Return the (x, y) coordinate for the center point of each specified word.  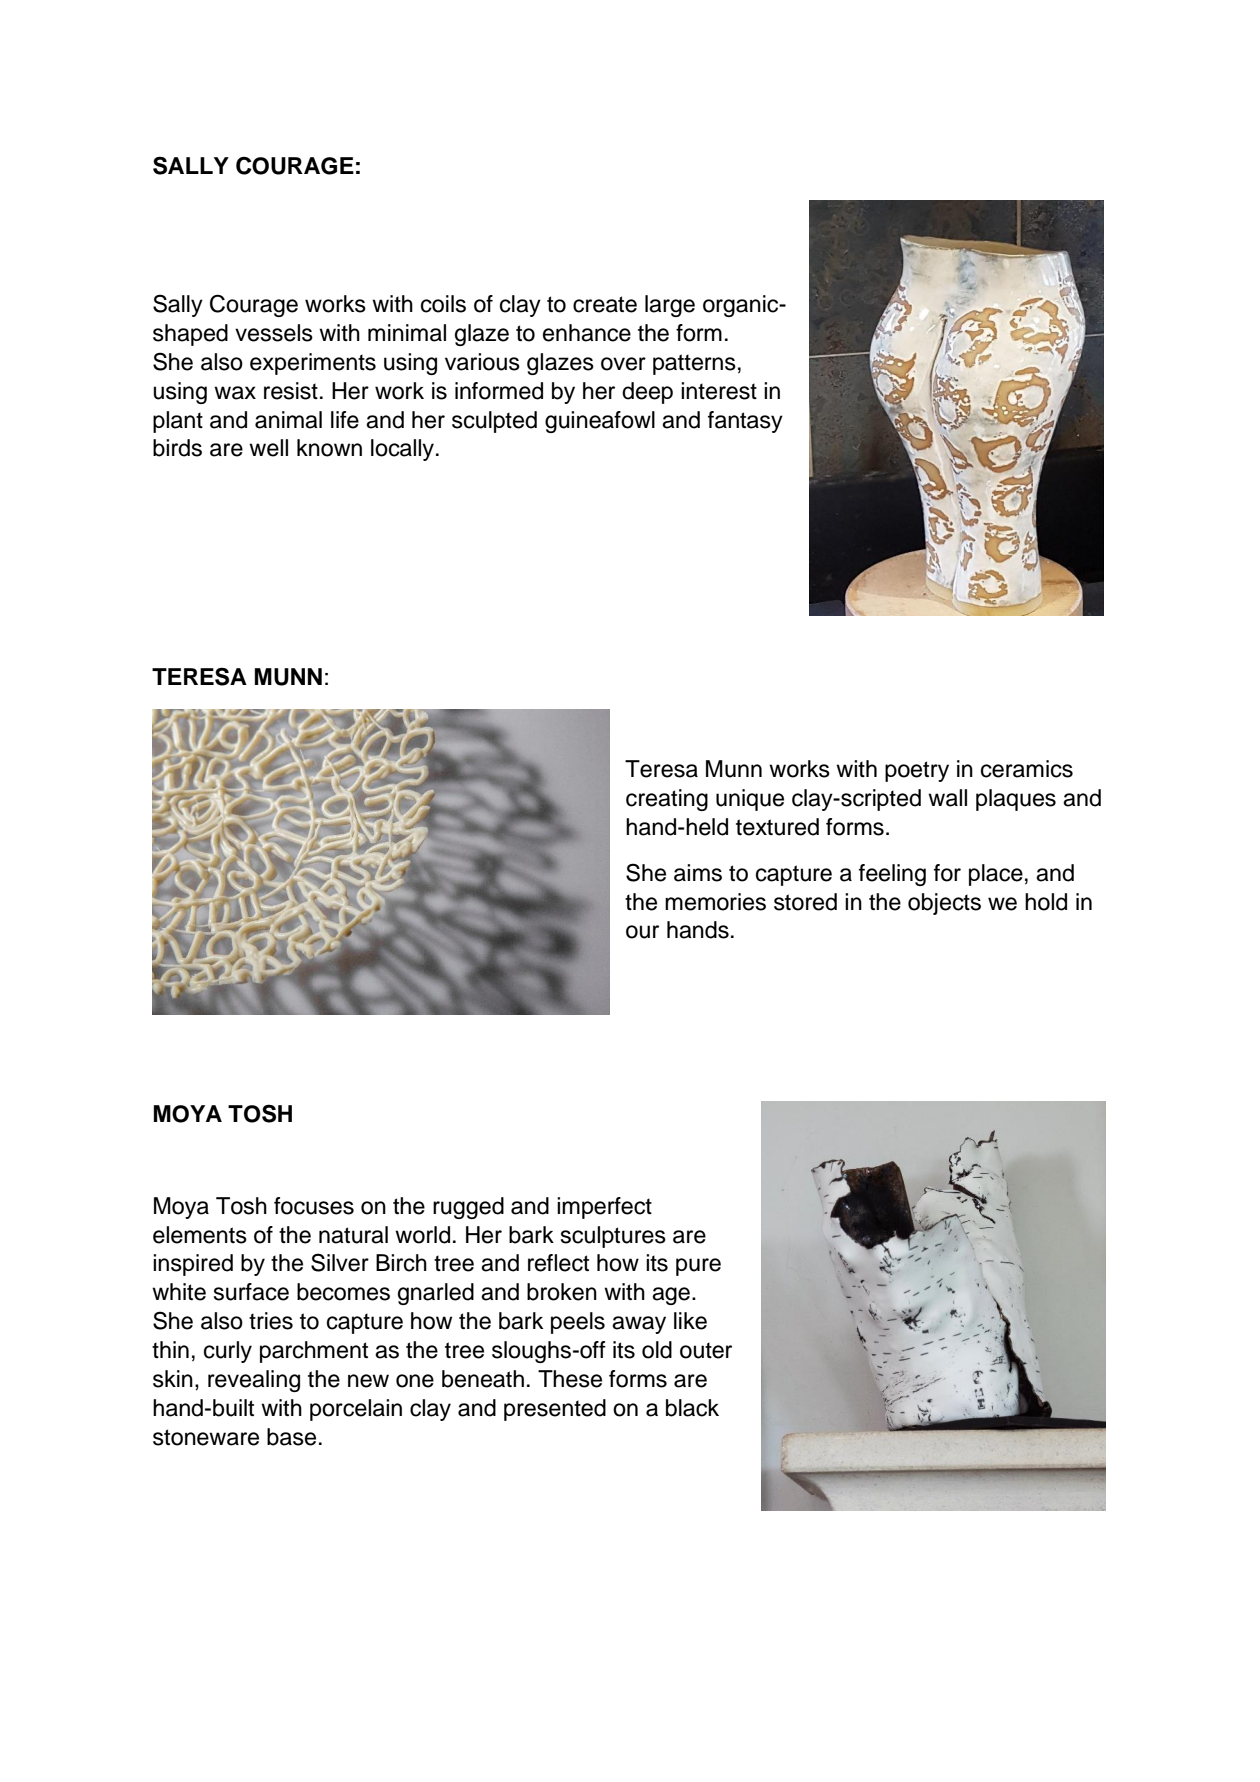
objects (944, 904)
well (268, 448)
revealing (254, 1381)
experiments (313, 364)
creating (667, 800)
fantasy (745, 422)
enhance (587, 333)
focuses (314, 1206)
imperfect (604, 1208)
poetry (917, 771)
